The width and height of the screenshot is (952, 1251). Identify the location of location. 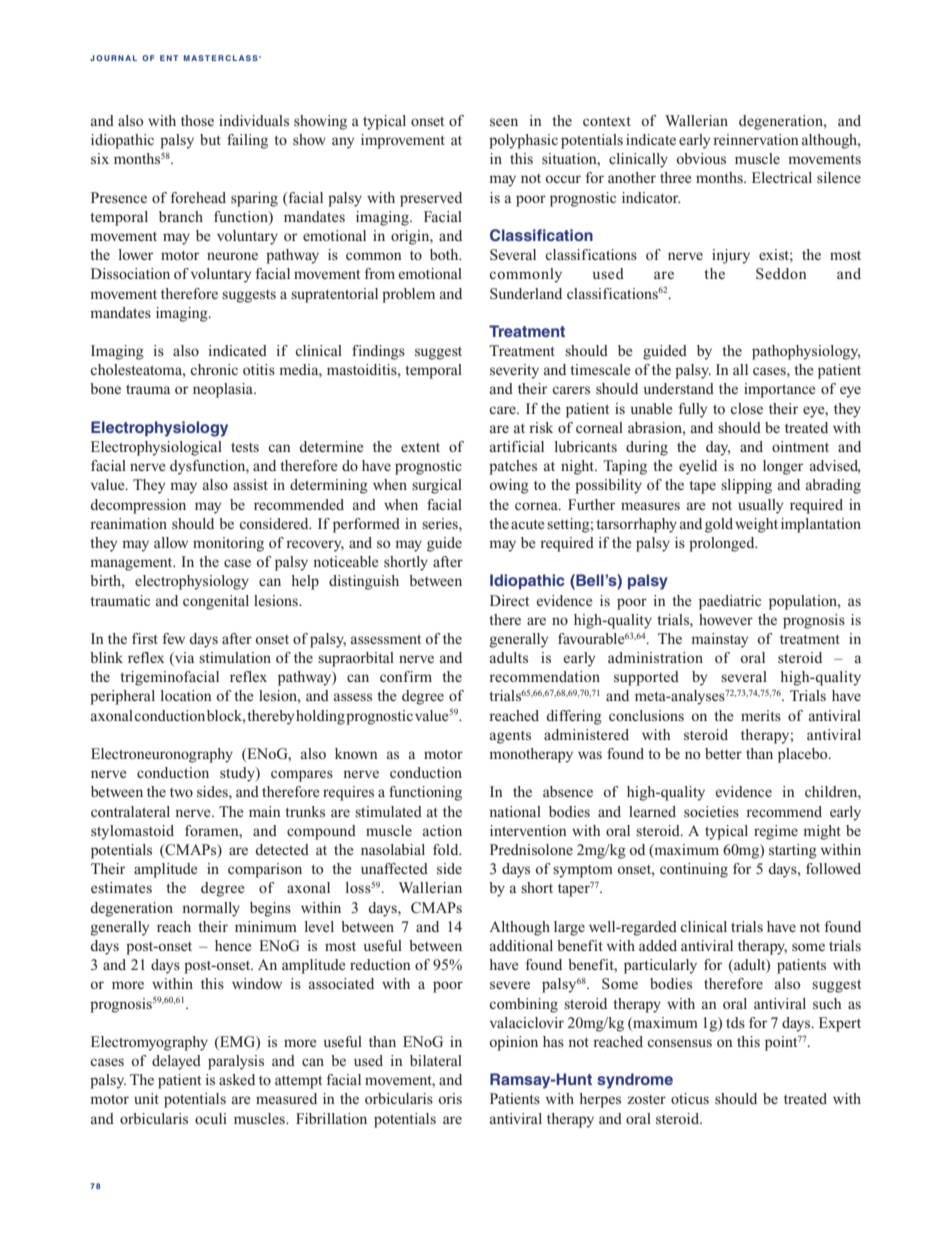
(186, 695).
